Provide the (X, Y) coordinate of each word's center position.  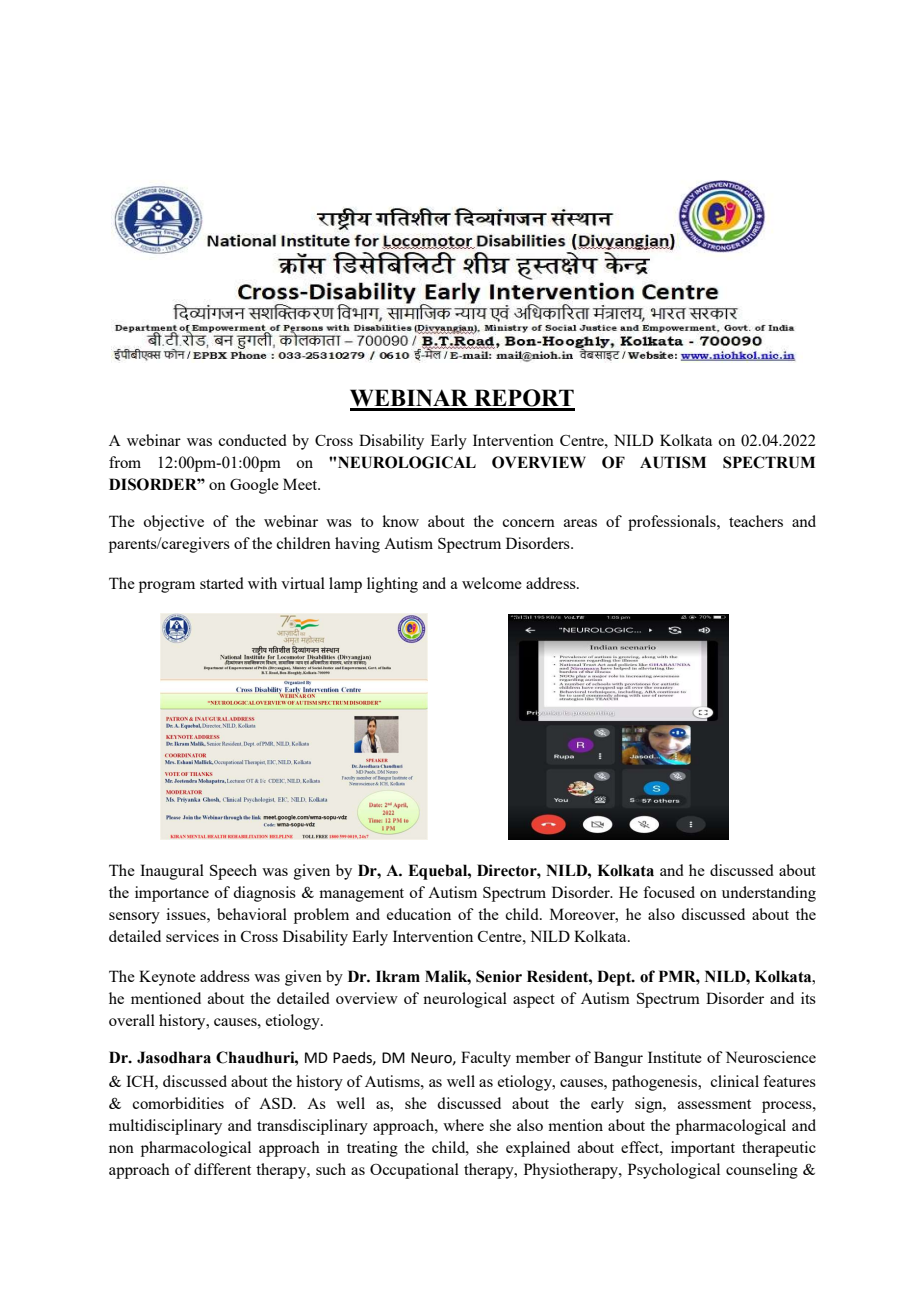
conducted (252, 440)
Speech (233, 872)
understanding (769, 894)
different (222, 1169)
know (400, 521)
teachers (756, 521)
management (361, 895)
